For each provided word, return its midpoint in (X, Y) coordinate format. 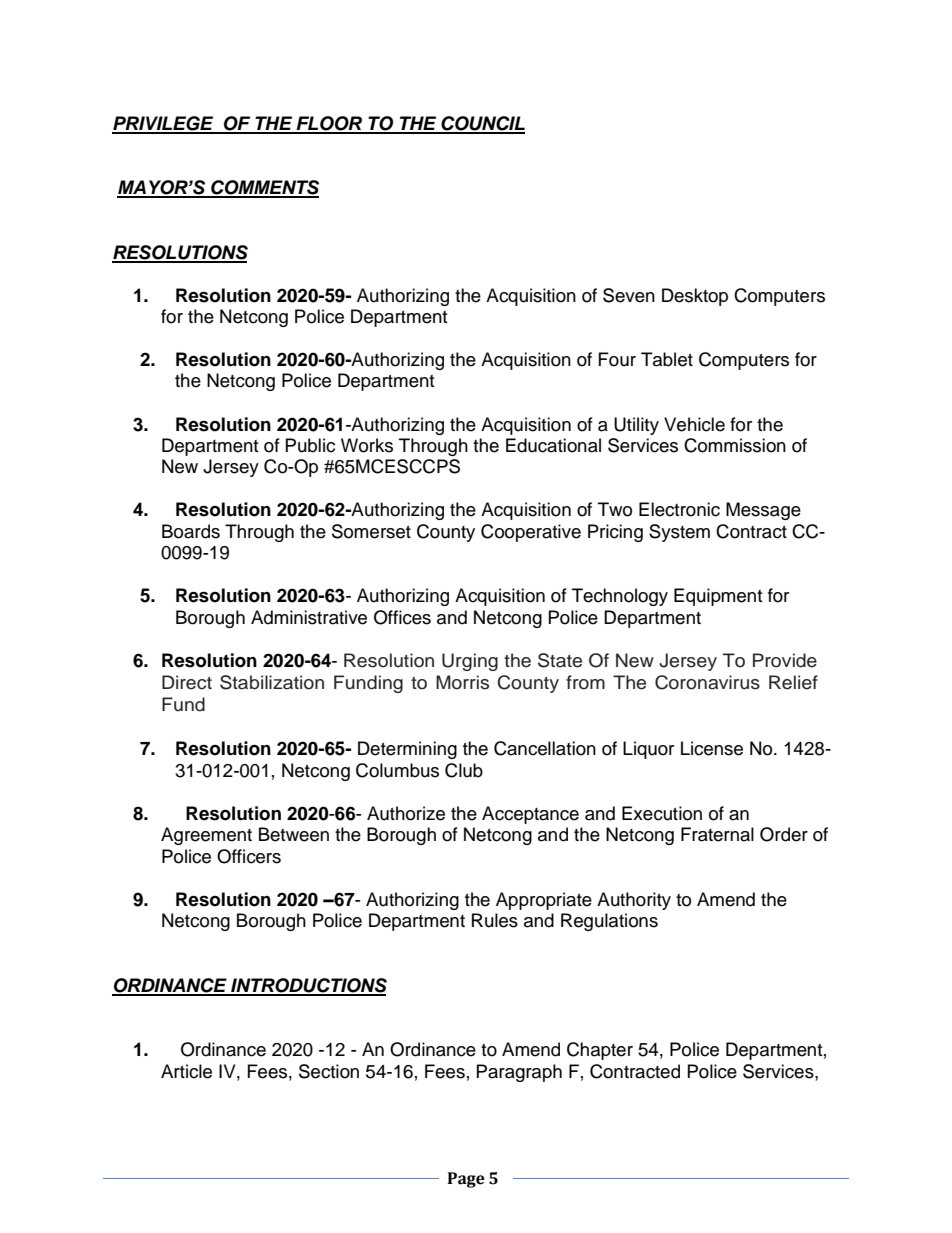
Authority (634, 901)
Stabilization (272, 682)
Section (329, 1071)
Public (310, 445)
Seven (629, 295)
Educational (553, 445)
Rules (495, 920)
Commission (735, 445)
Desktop (695, 297)
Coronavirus (707, 682)
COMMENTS (264, 188)
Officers (249, 856)
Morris (462, 682)
